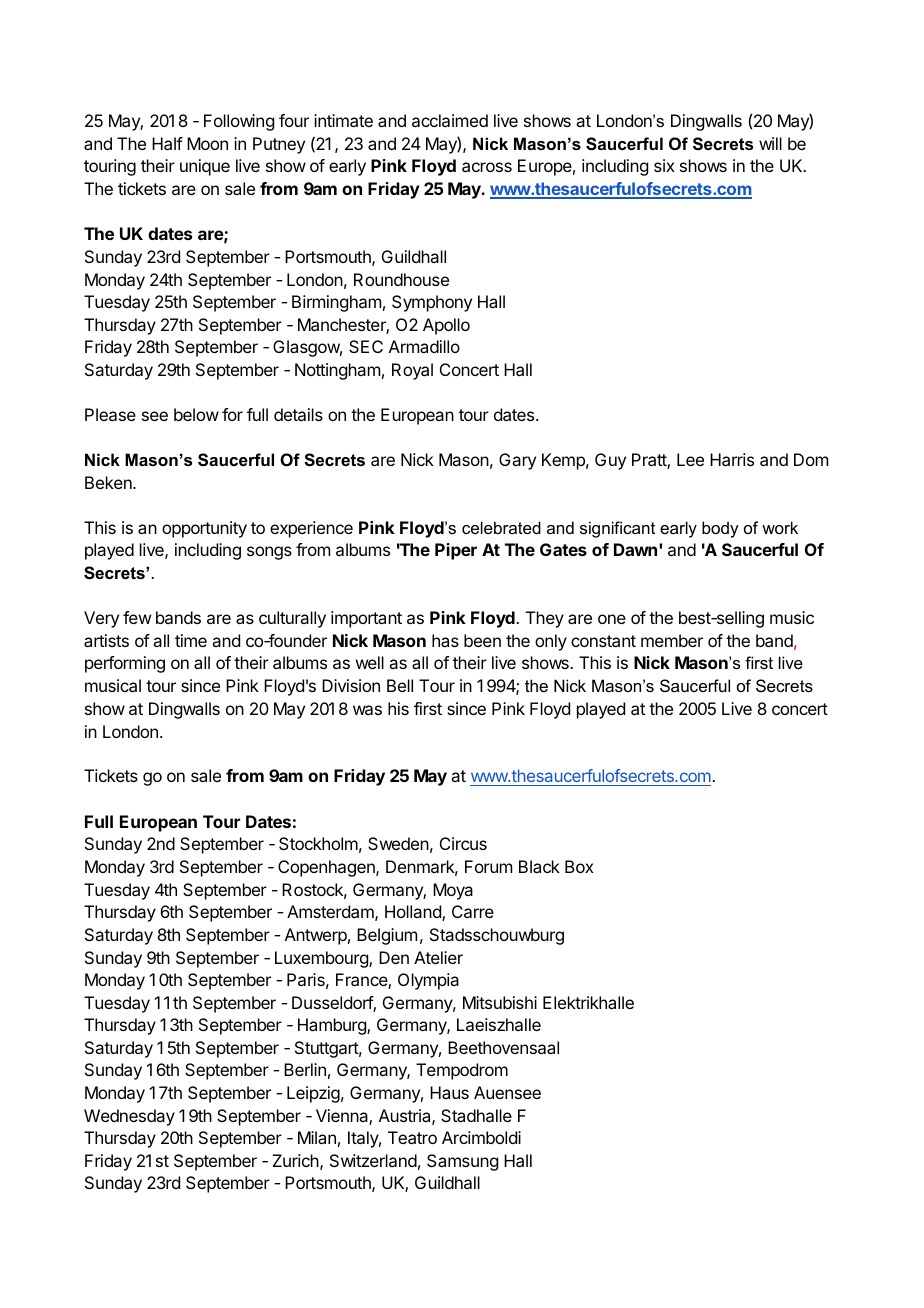  I want to click on will, so click(770, 143).
